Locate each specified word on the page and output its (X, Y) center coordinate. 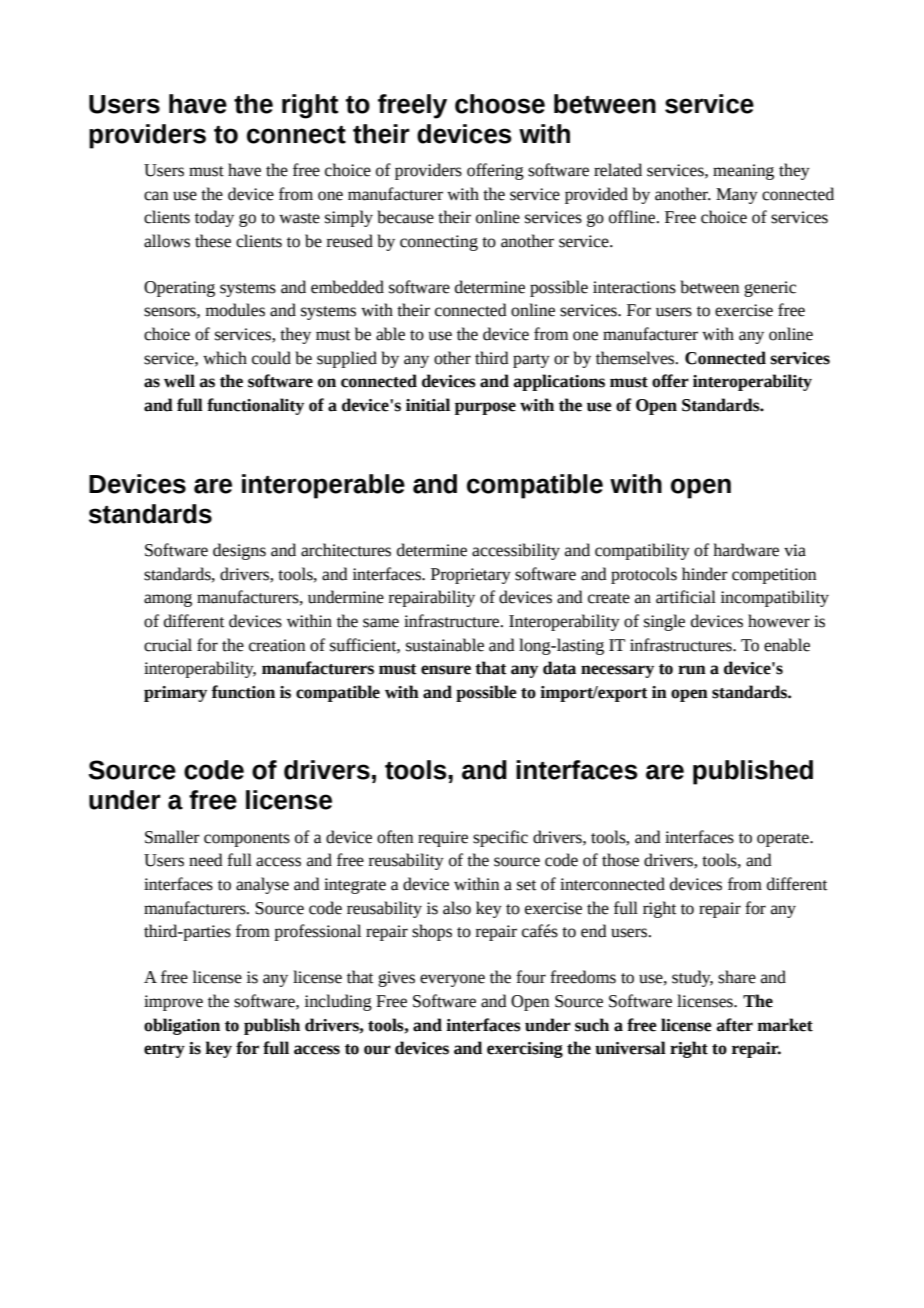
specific (500, 838)
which (225, 358)
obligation (182, 1026)
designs (239, 551)
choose (500, 104)
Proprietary (471, 576)
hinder (705, 574)
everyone (452, 980)
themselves (636, 358)
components (247, 840)
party (531, 361)
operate (784, 840)
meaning (743, 172)
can (156, 196)
